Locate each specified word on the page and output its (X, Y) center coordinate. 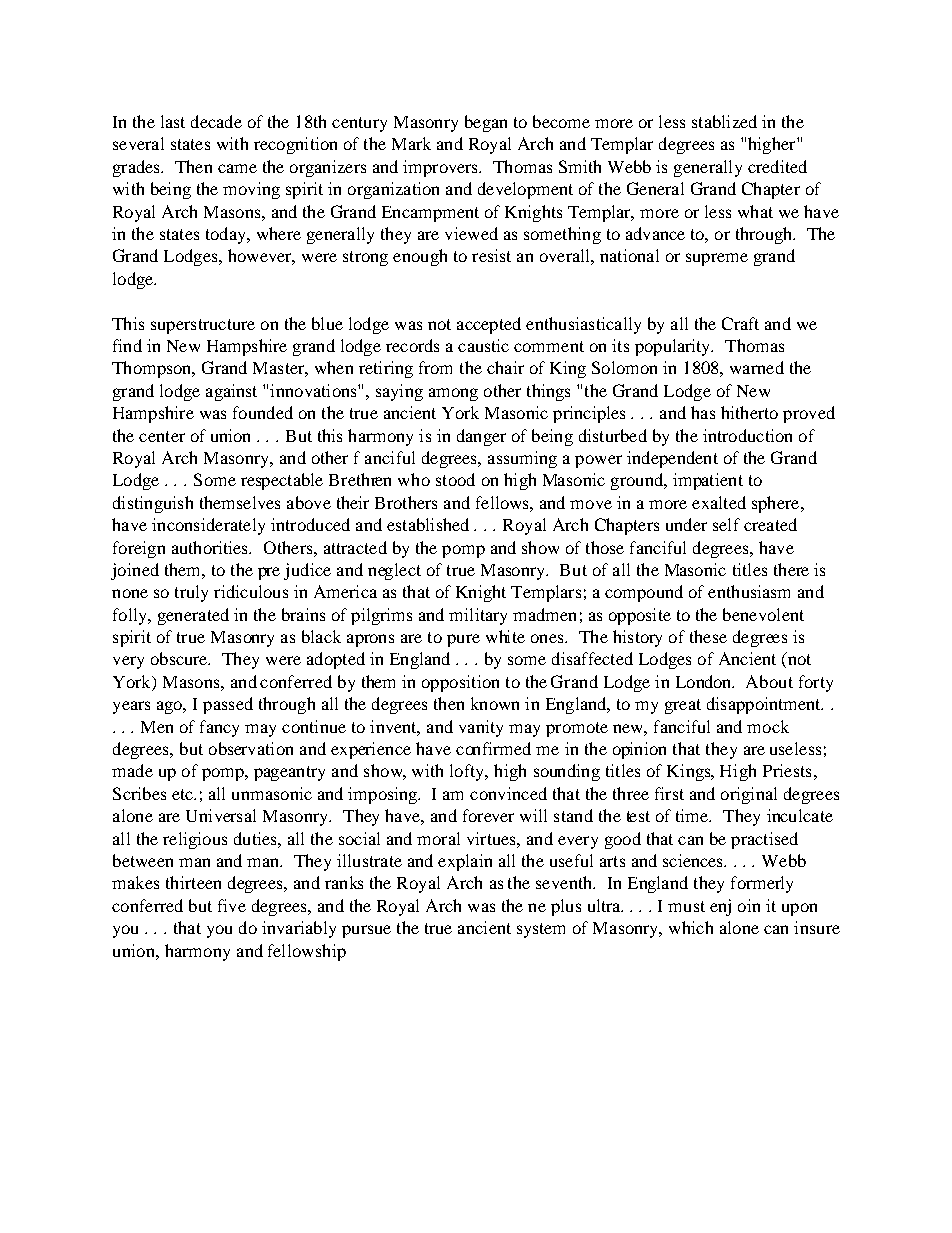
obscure (180, 658)
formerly (762, 884)
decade (216, 121)
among (453, 394)
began (486, 123)
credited (777, 166)
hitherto (749, 412)
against (231, 392)
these (708, 636)
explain (465, 862)
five (232, 905)
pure (463, 640)
